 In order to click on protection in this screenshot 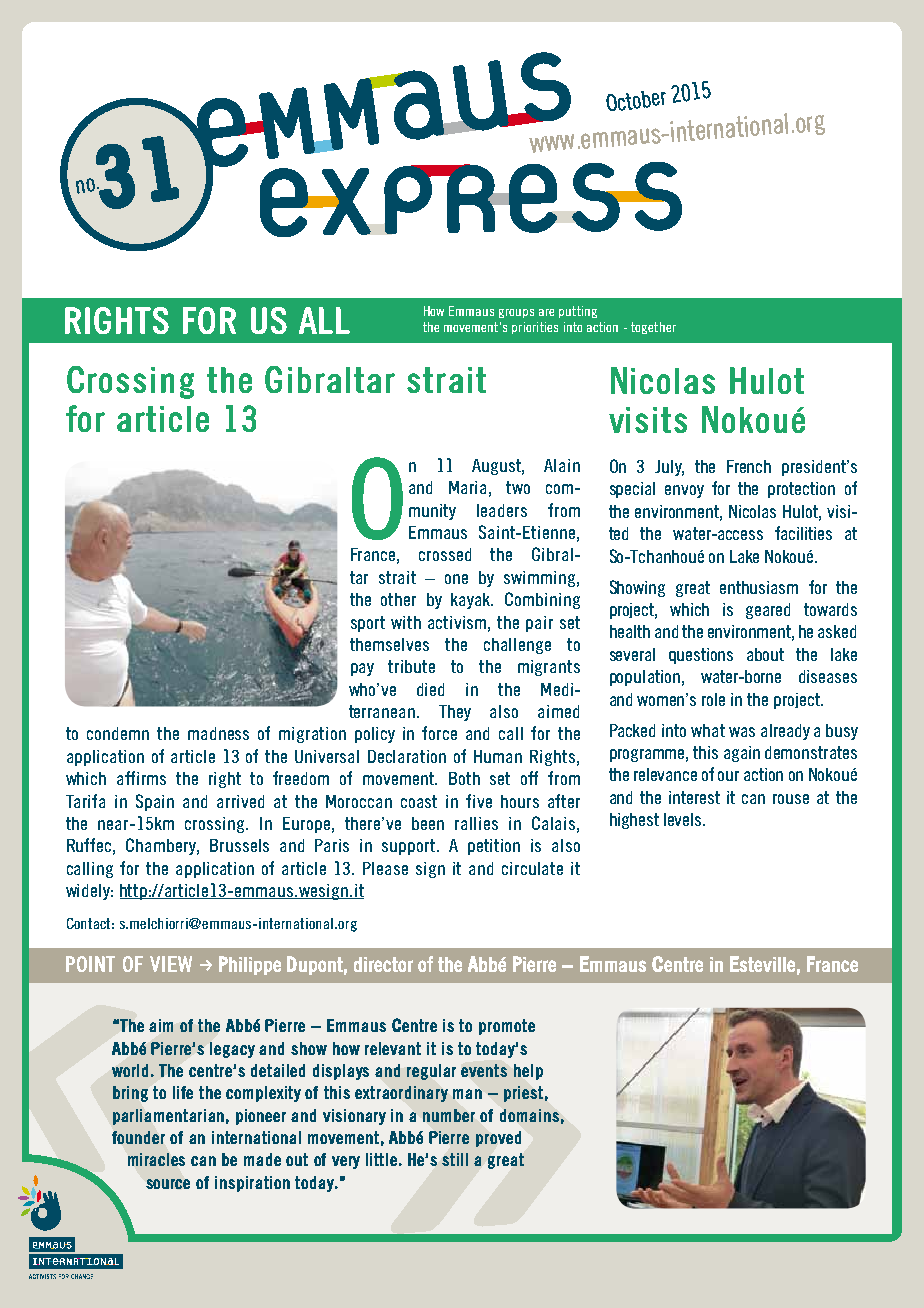, I will do `click(801, 490)`.
